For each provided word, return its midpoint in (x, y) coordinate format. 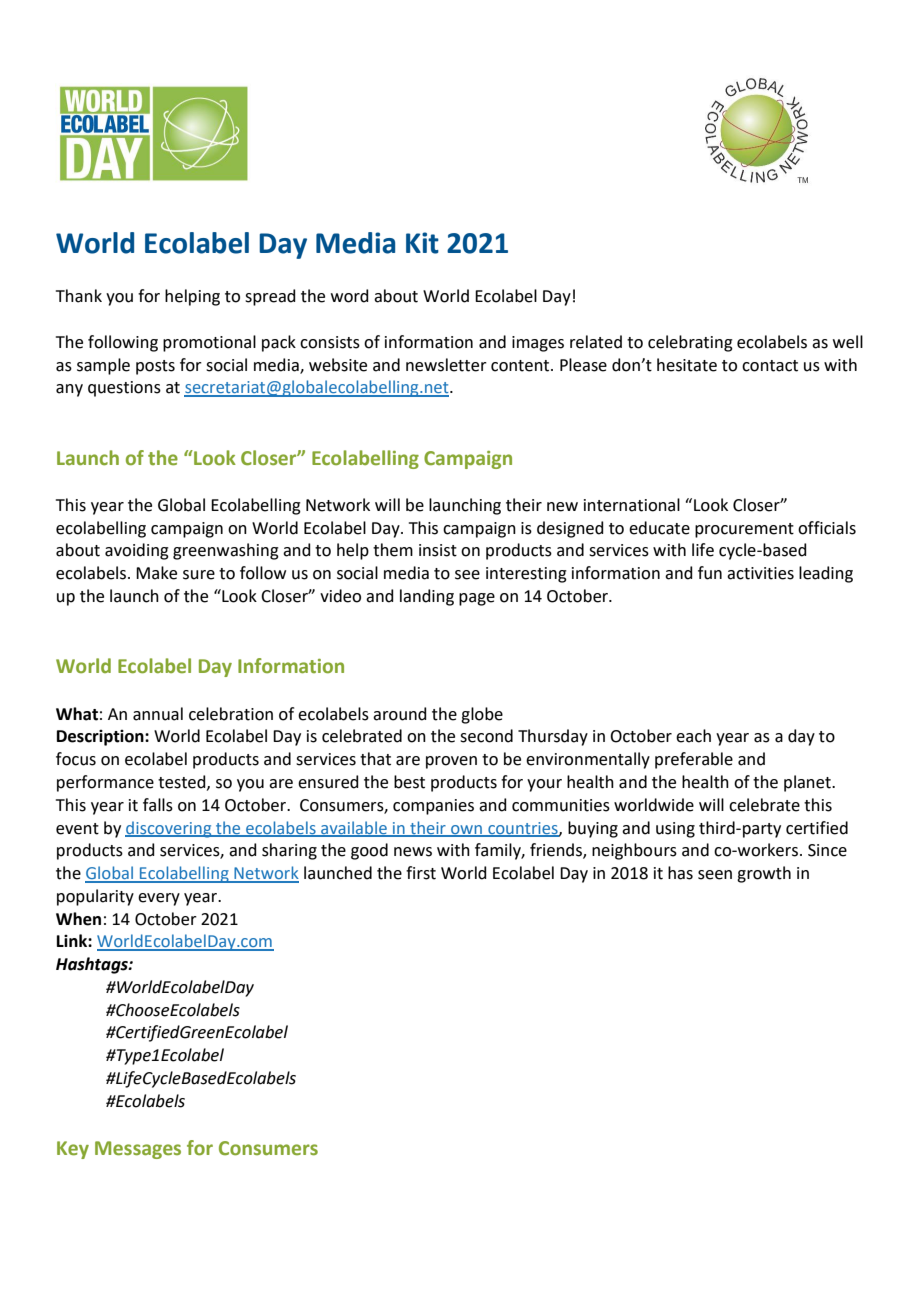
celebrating (690, 343)
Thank (79, 296)
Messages (138, 1150)
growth (764, 874)
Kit (422, 243)
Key (73, 1150)
